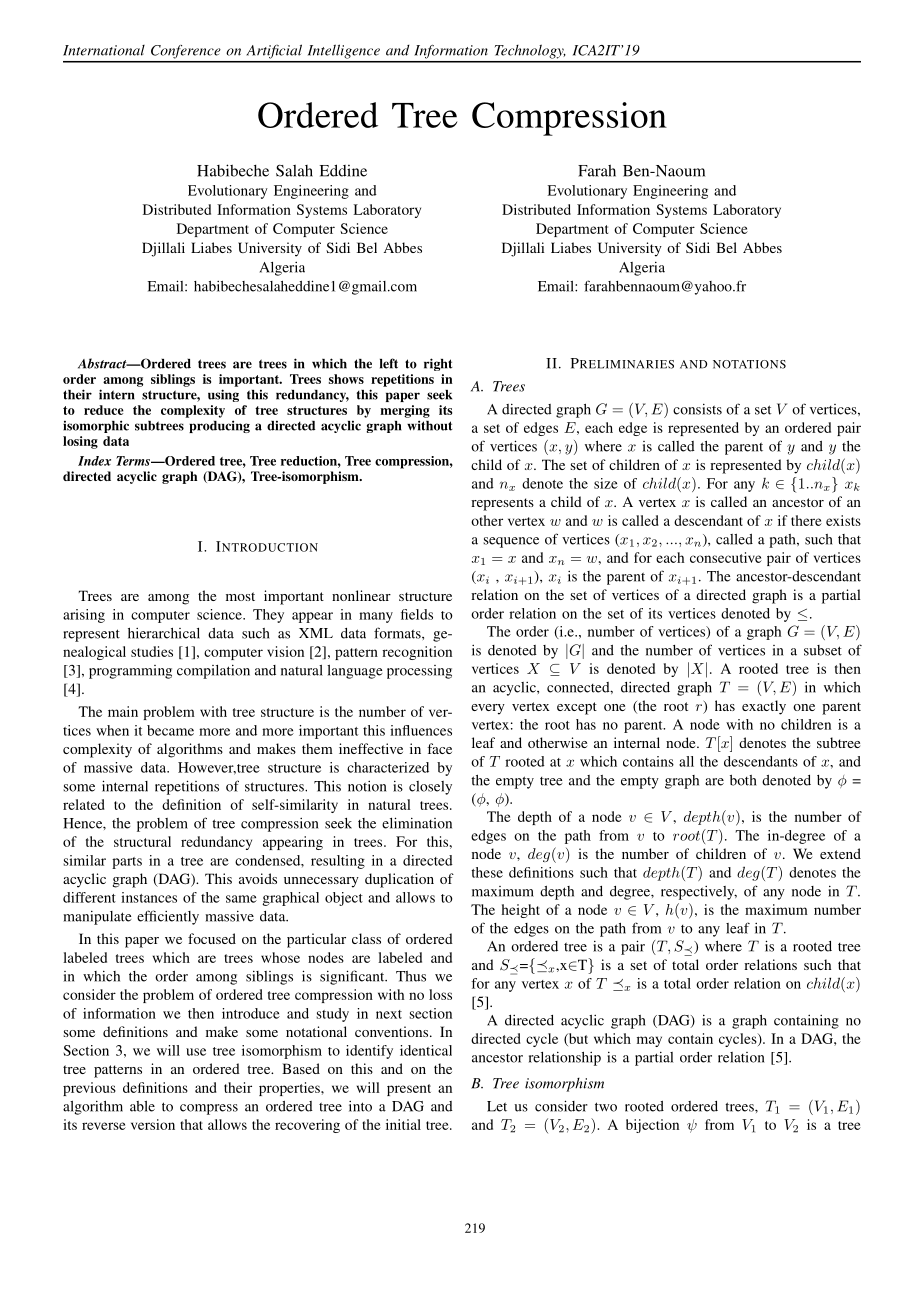 The image size is (924, 1308). What do you see at coordinates (439, 748) in the screenshot?
I see `face` at bounding box center [439, 748].
